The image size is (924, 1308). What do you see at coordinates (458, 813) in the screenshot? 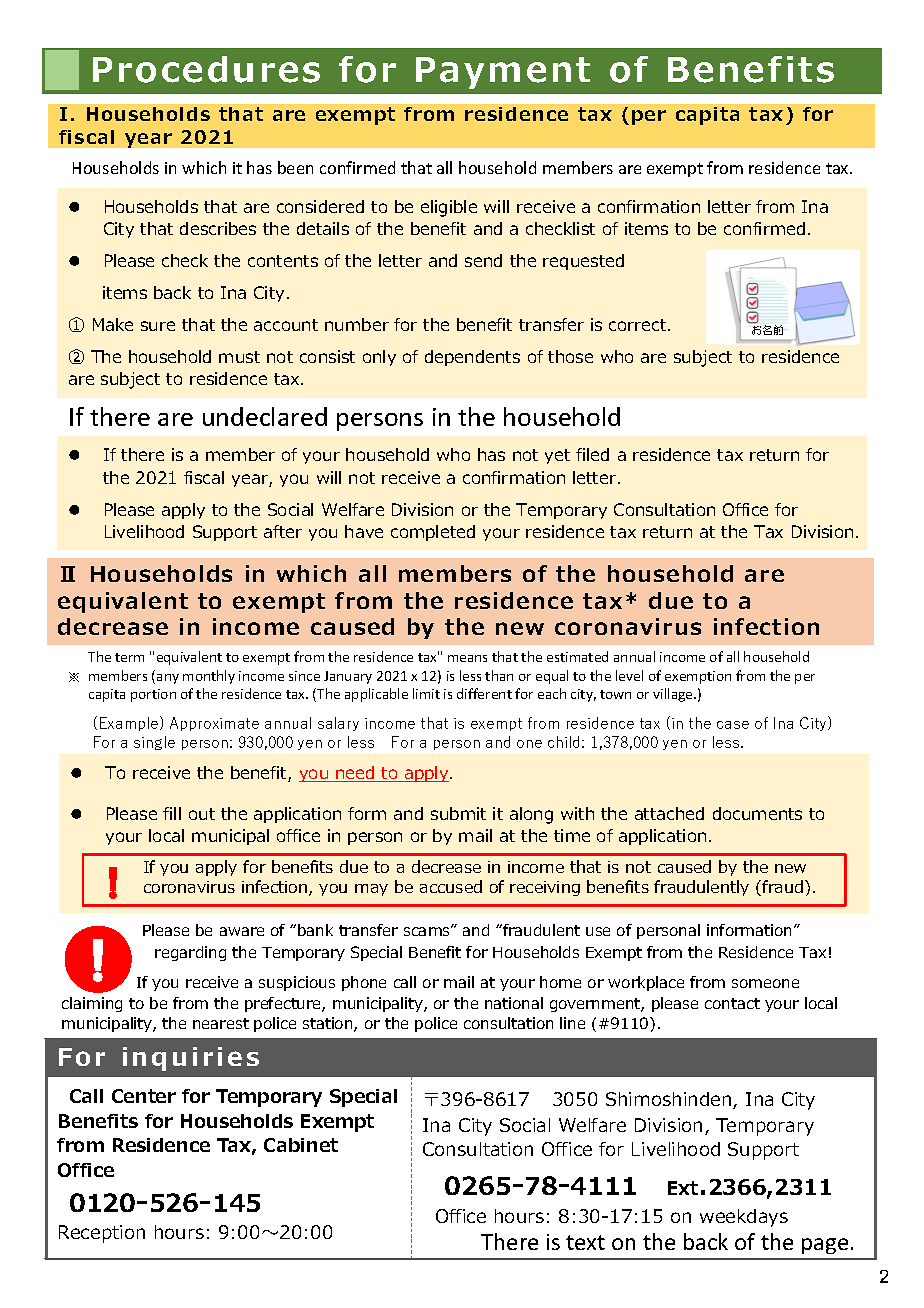
I see `submit` at bounding box center [458, 813].
